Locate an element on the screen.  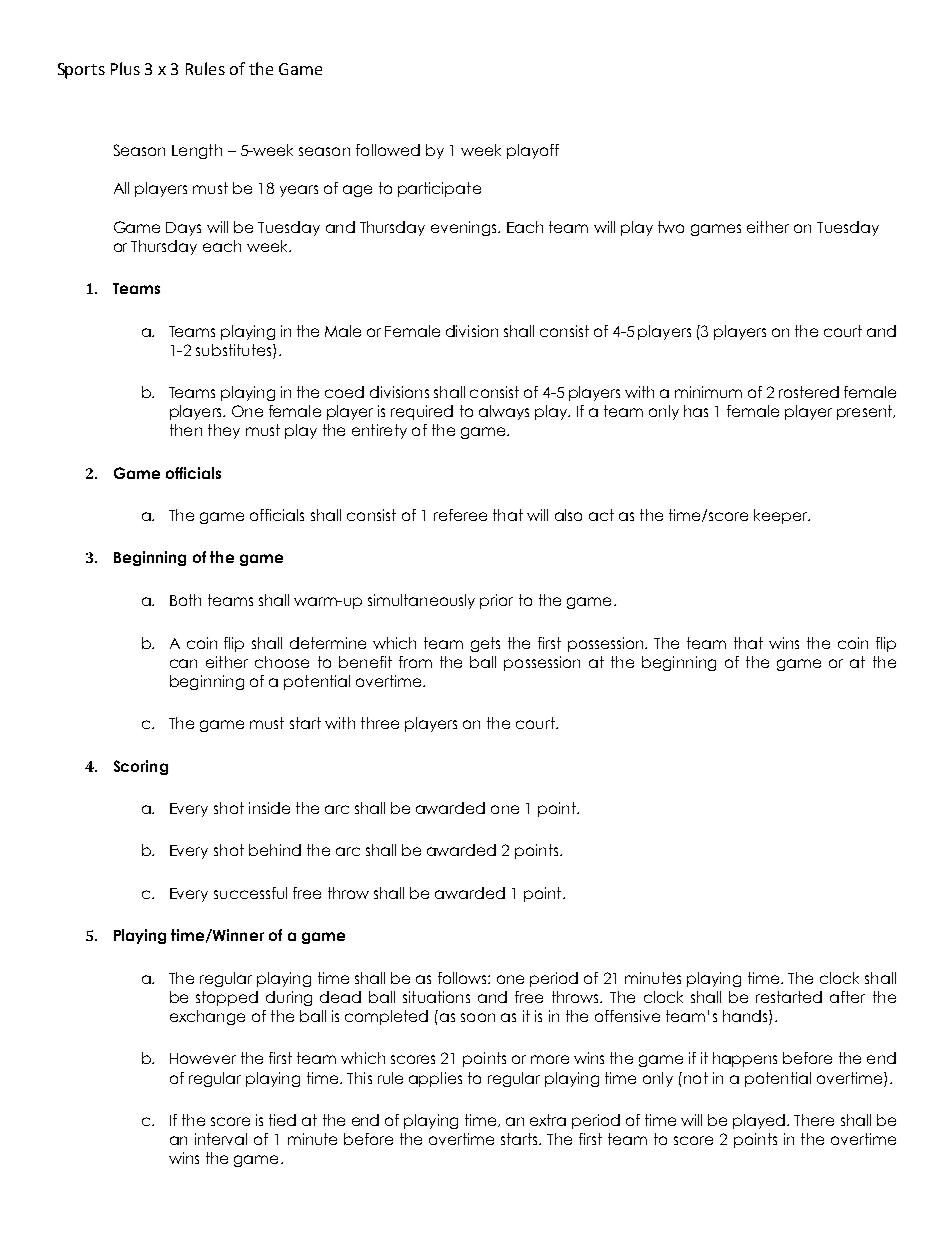
interval is located at coordinates (221, 1139).
